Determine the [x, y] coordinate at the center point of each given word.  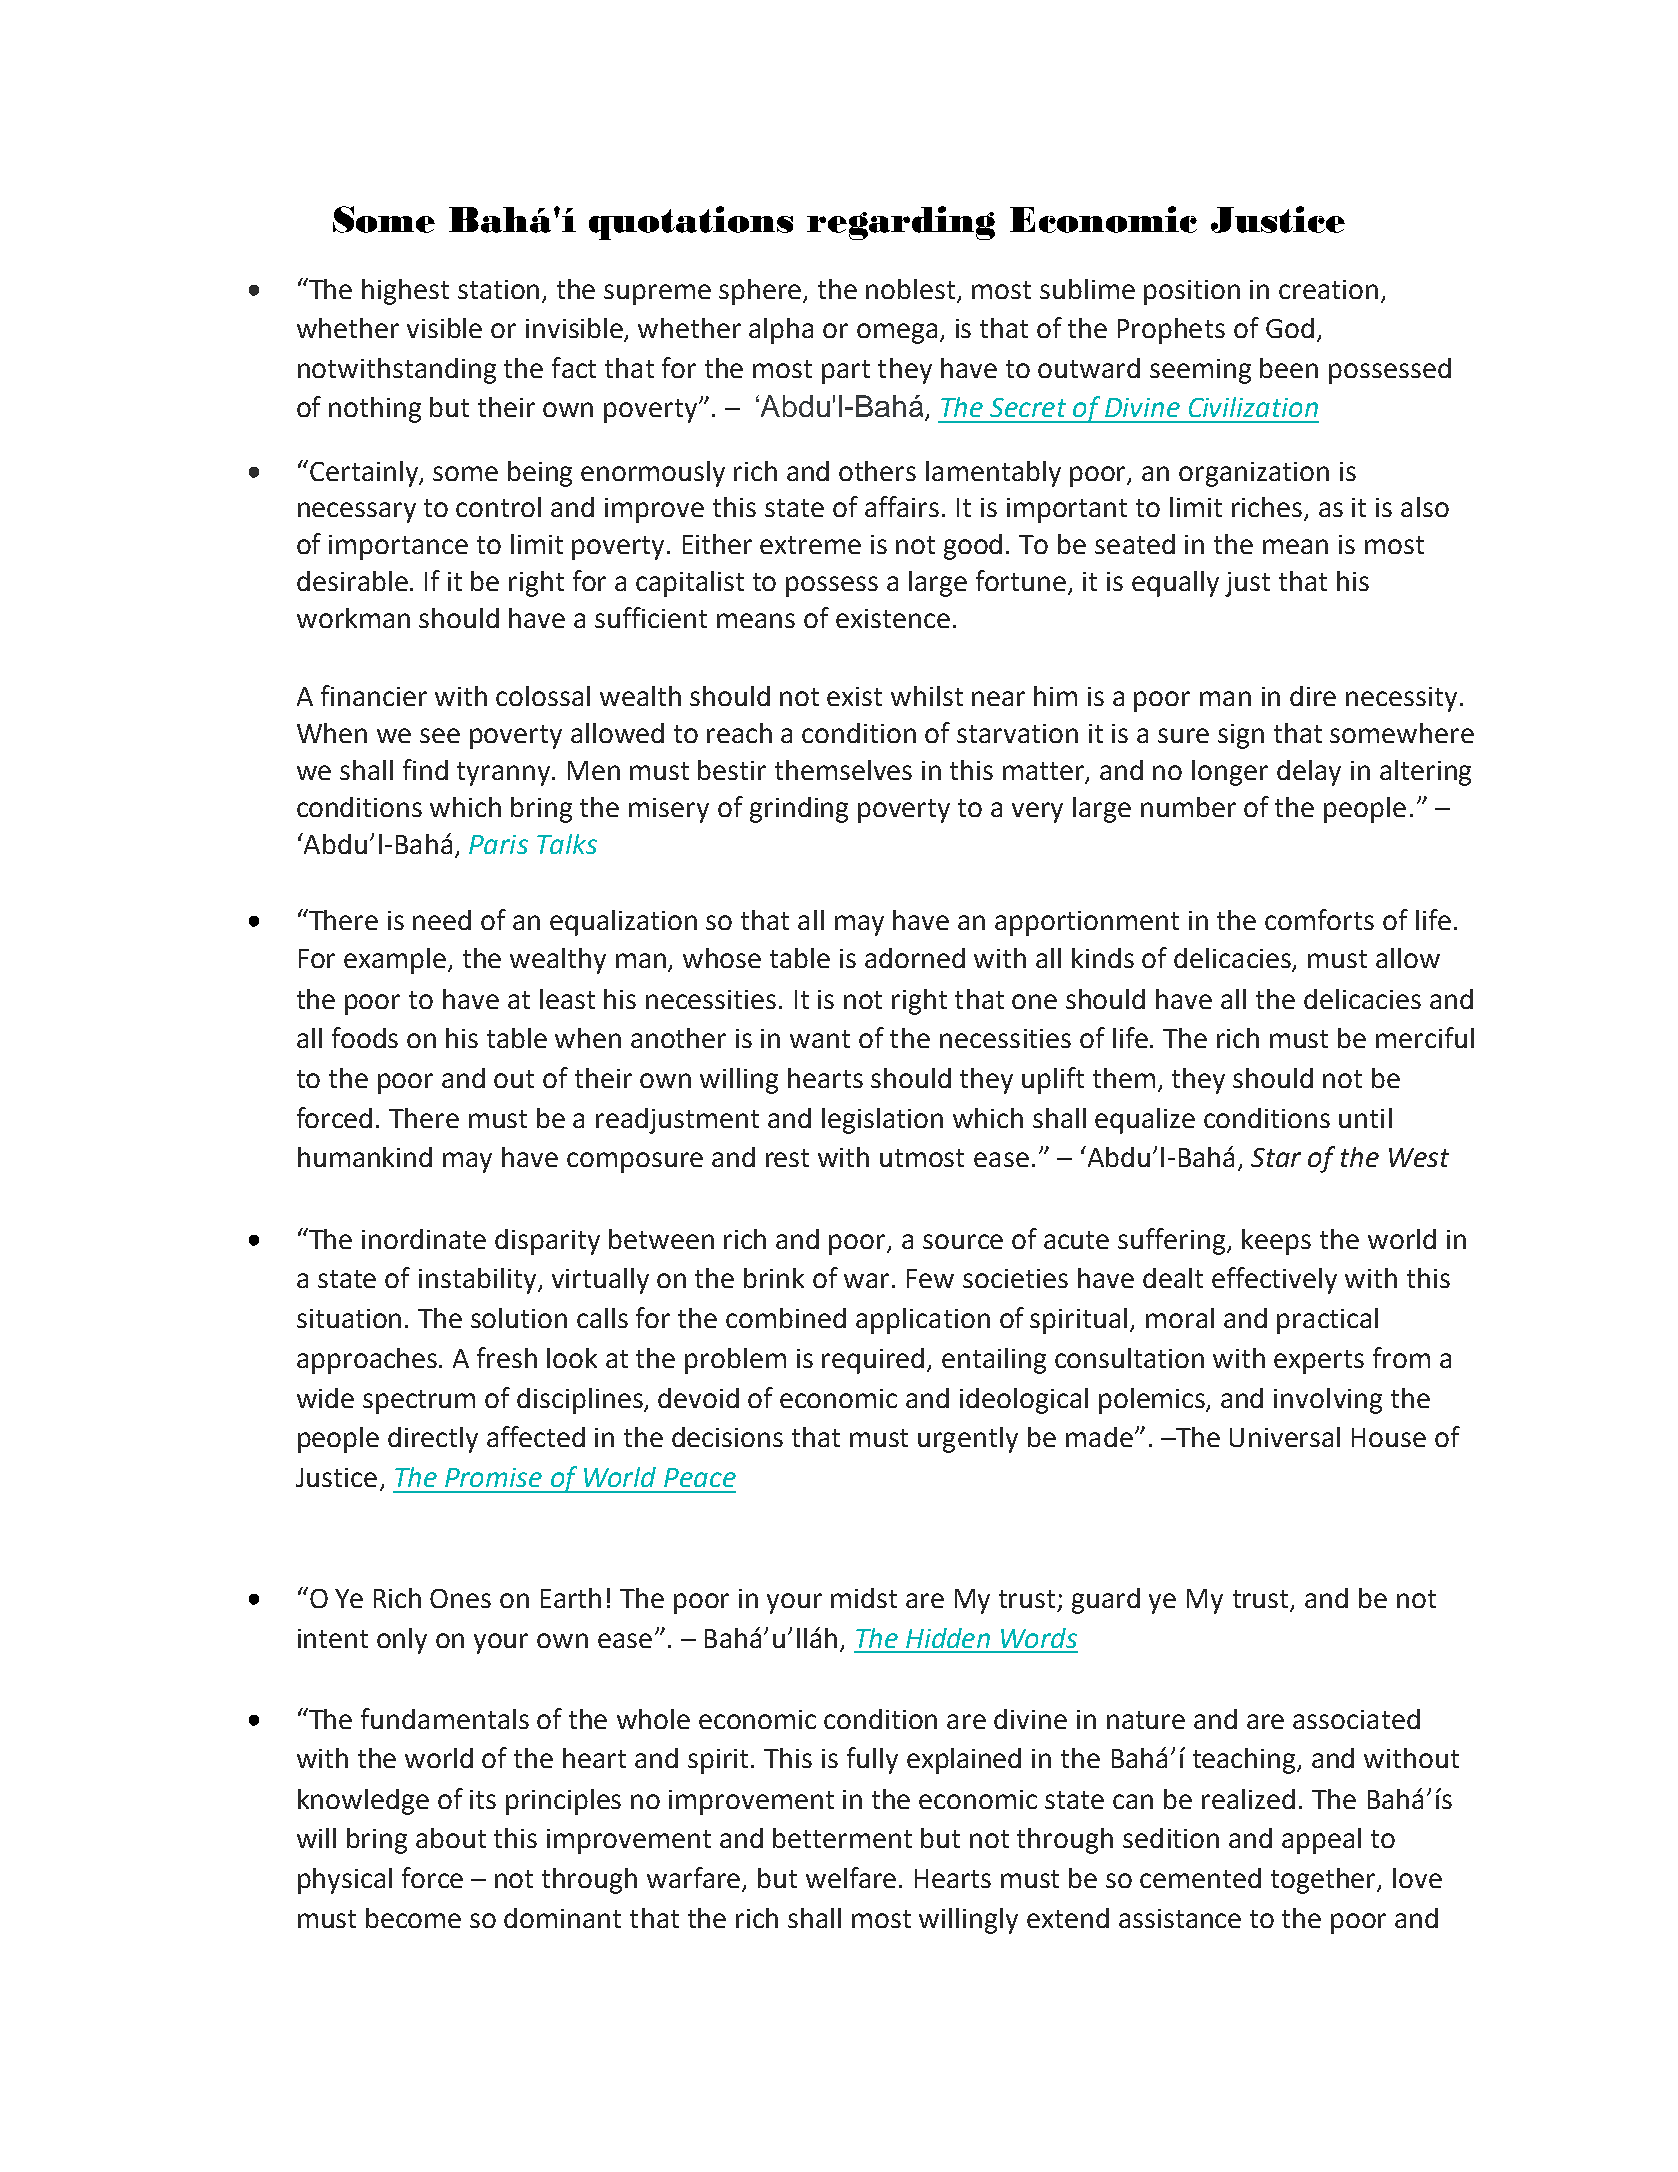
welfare [851, 1877]
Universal [1285, 1437]
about [451, 1838]
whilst [927, 696]
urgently [968, 1440]
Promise [493, 1477]
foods [365, 1037]
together [1325, 1881]
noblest [912, 290]
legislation [882, 1121]
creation [1328, 289]
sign [1241, 736]
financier [374, 695]
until [1365, 1118]
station [500, 291]
